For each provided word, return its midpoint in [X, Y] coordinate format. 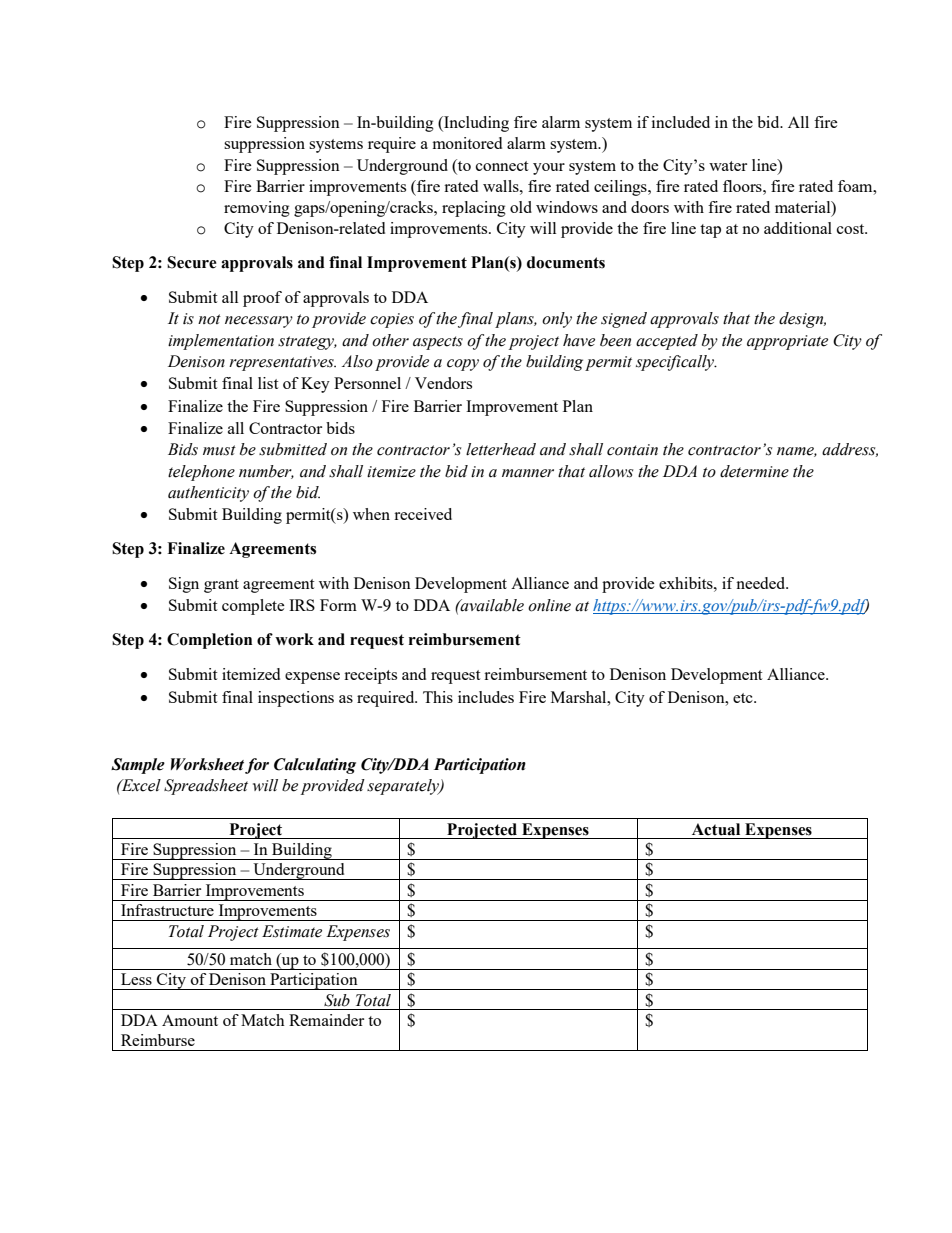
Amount [190, 1020]
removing [257, 209]
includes [486, 697]
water [728, 166]
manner [528, 473]
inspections [296, 699]
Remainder [326, 1020]
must [219, 450]
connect [502, 166]
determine [754, 471]
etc [744, 698]
